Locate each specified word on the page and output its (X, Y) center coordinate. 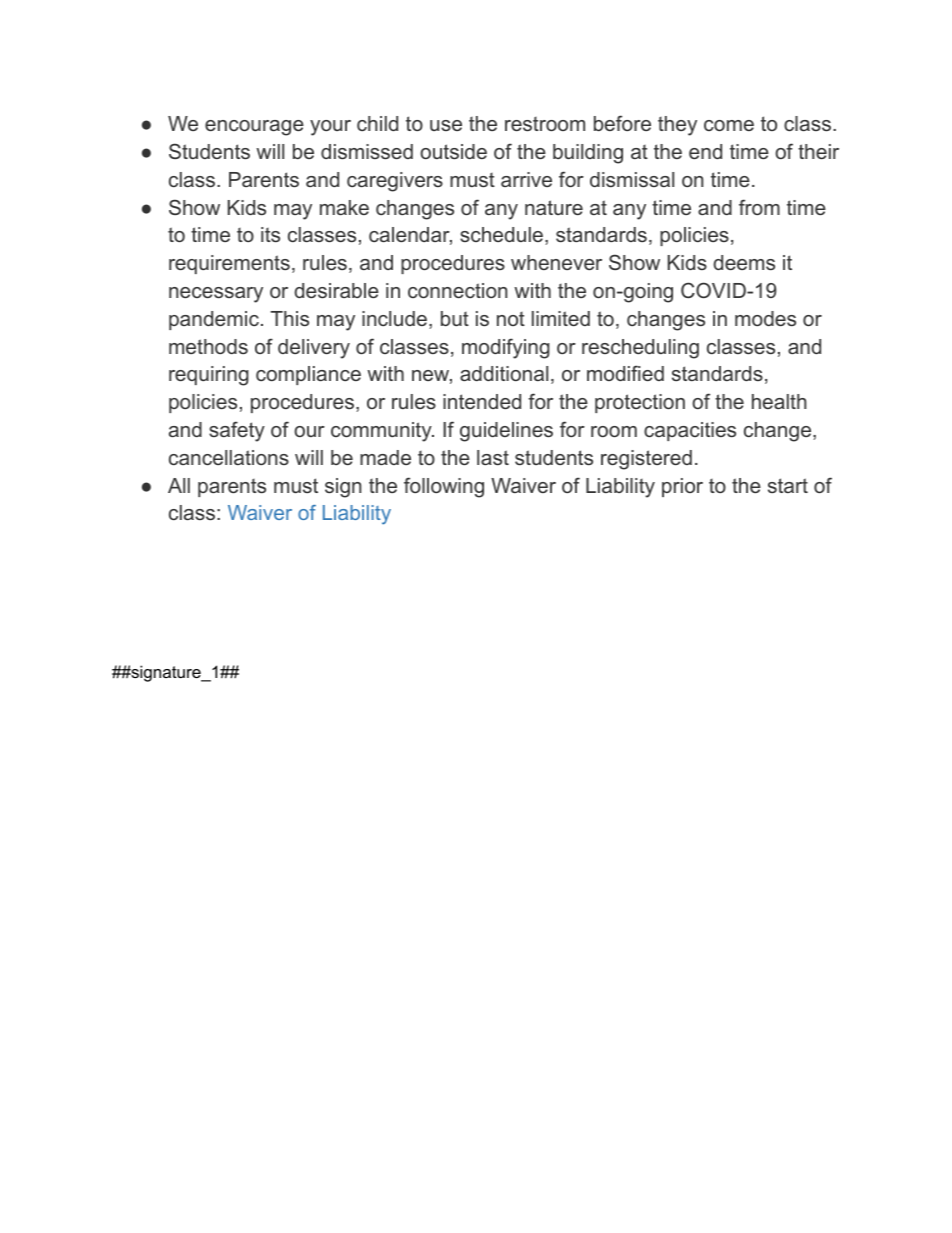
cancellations (229, 457)
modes (765, 318)
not (511, 319)
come (729, 125)
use (446, 125)
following (444, 487)
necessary (216, 295)
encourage (254, 128)
